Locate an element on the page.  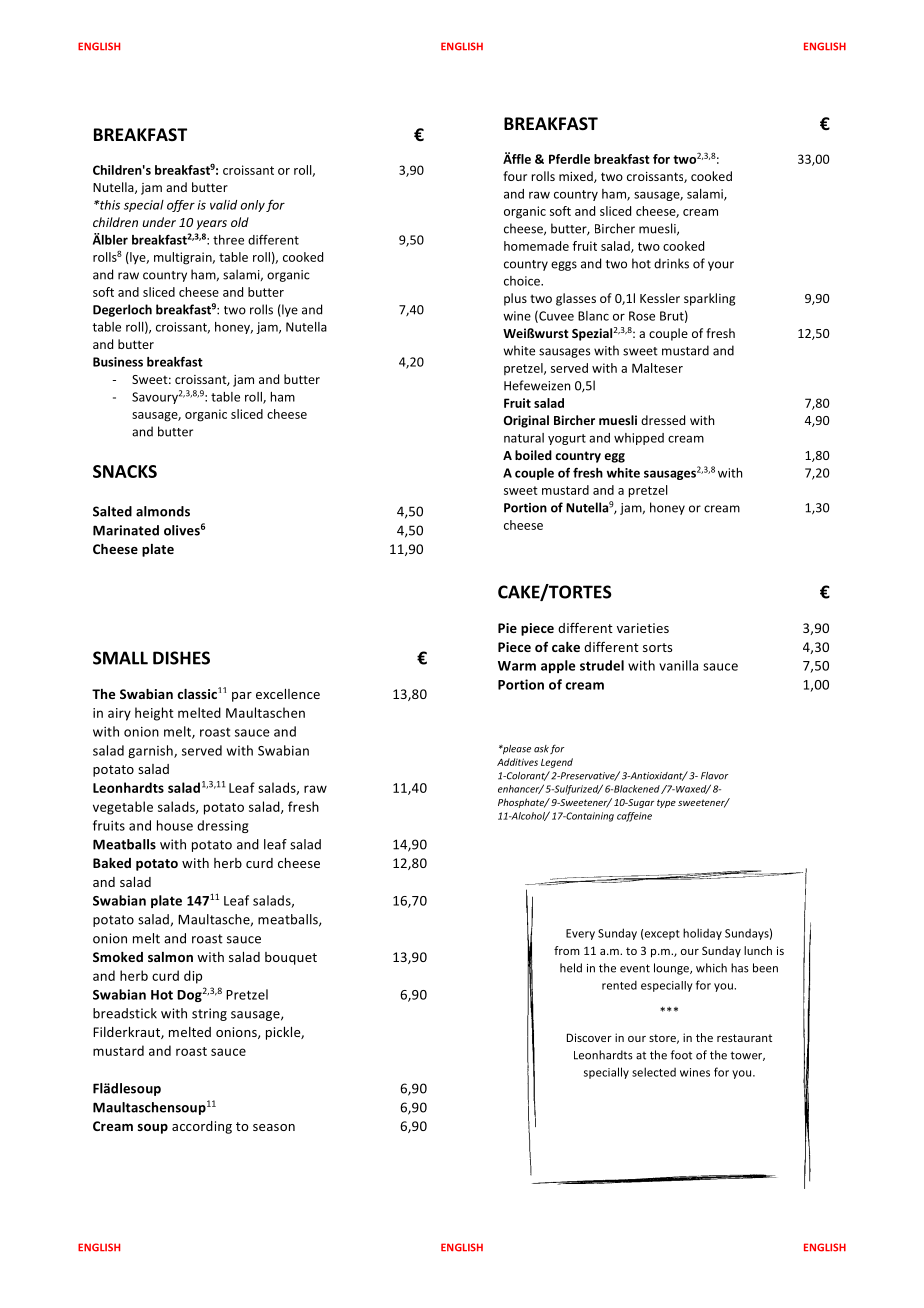
four is located at coordinates (515, 176).
